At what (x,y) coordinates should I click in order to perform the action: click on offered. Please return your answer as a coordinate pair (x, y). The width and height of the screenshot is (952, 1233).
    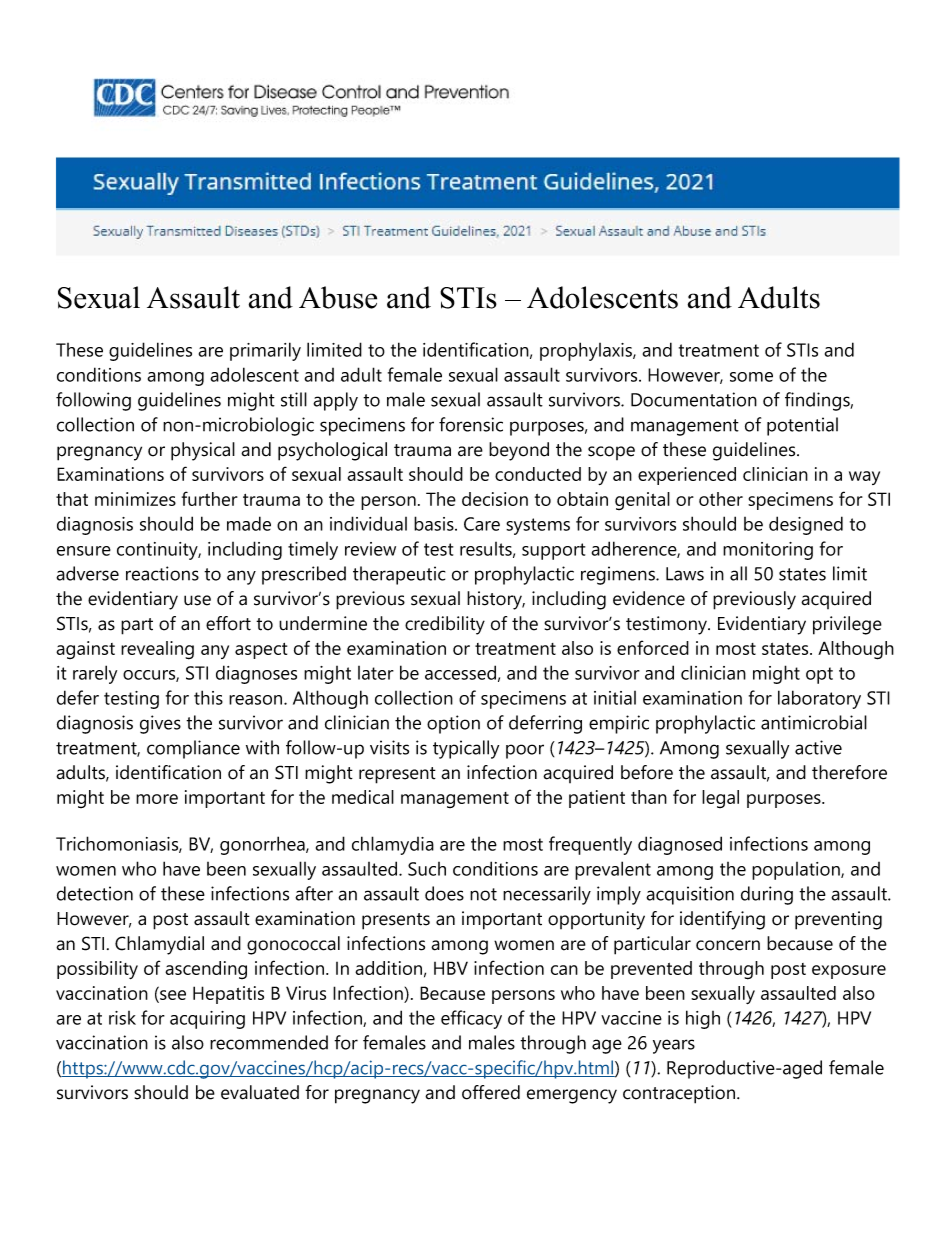
    Looking at the image, I should click on (491, 1092).
